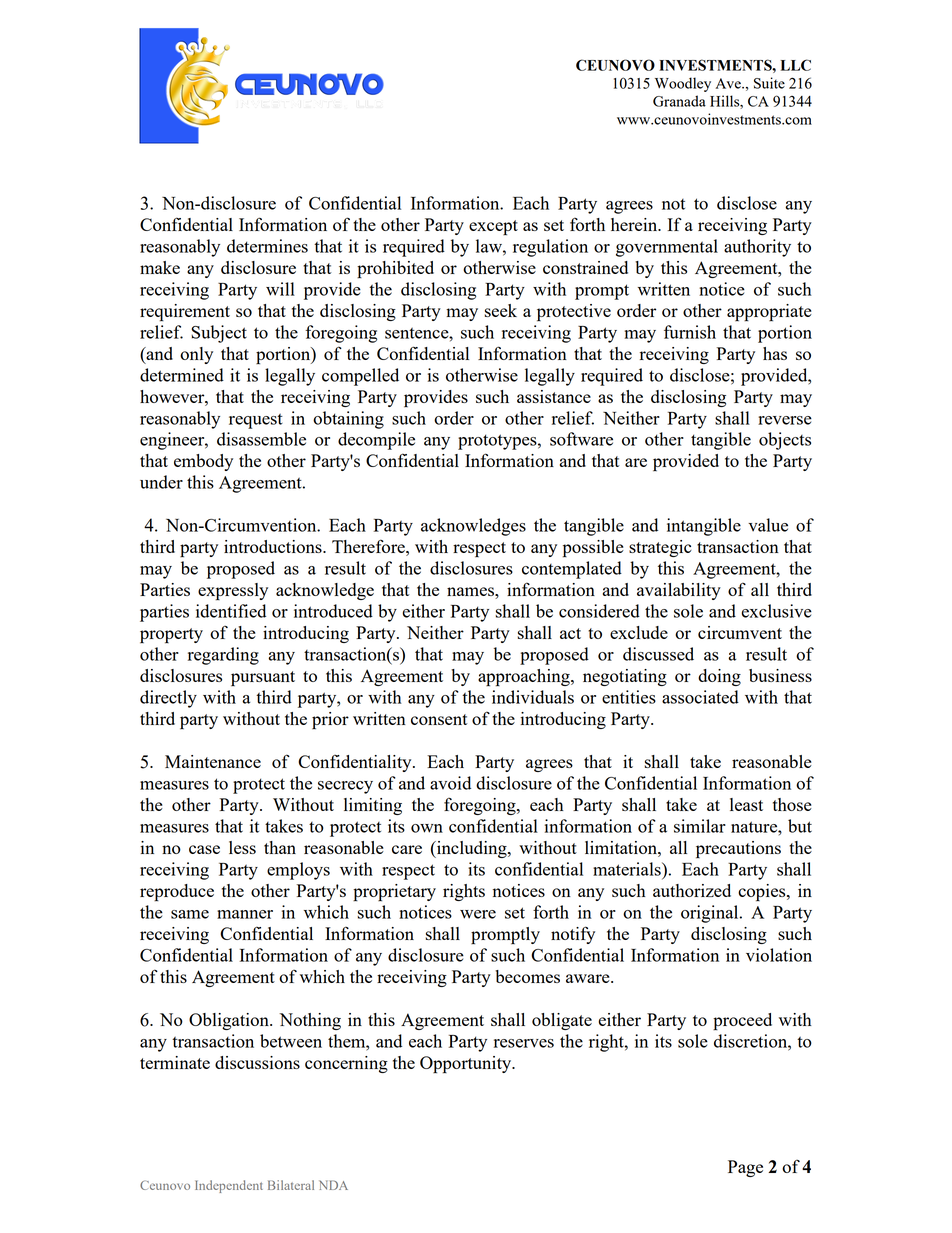 This screenshot has width=952, height=1233. What do you see at coordinates (267, 246) in the screenshot?
I see `determines` at bounding box center [267, 246].
